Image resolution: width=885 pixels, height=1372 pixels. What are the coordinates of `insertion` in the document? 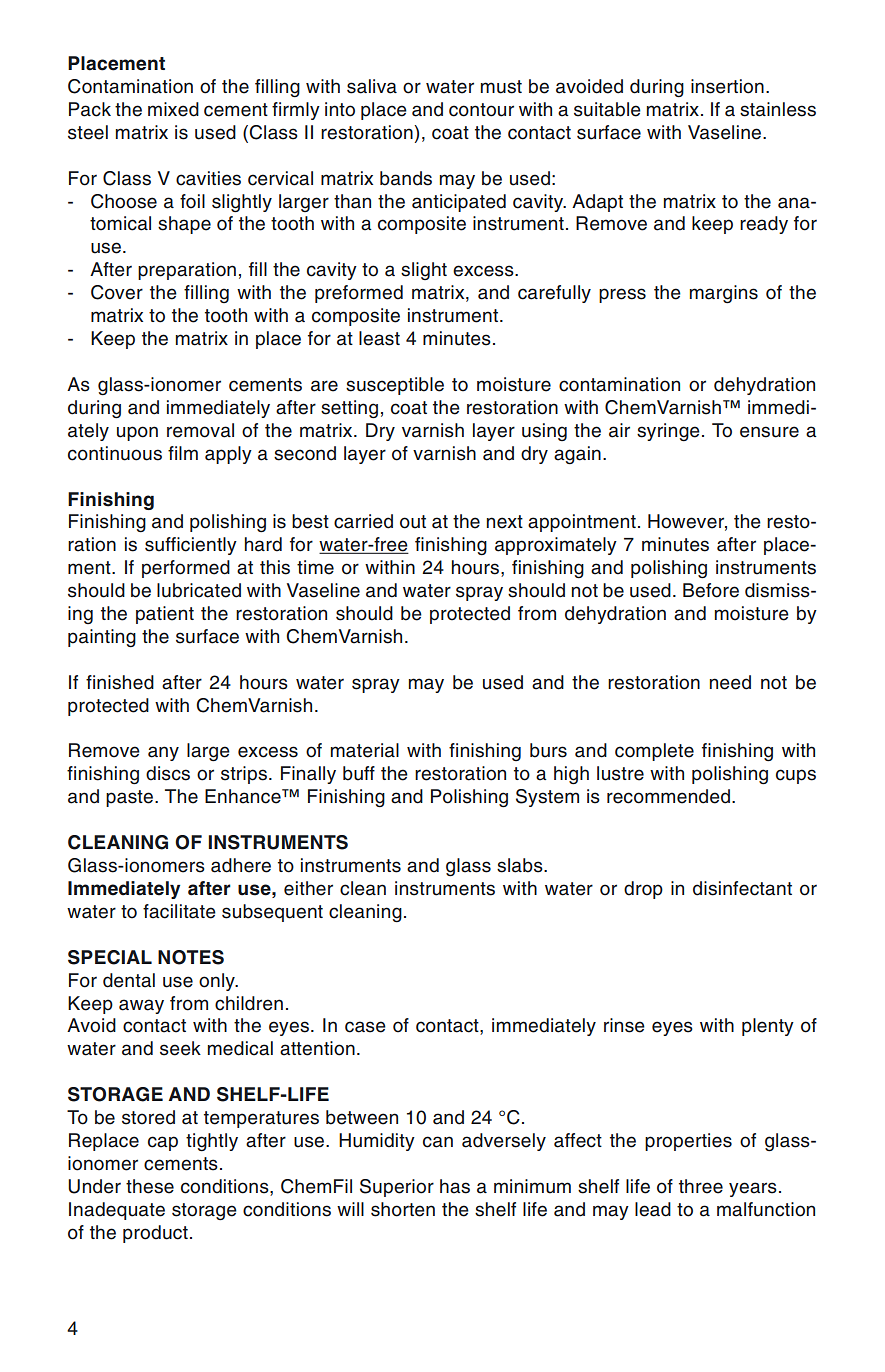 It's located at (727, 86).
